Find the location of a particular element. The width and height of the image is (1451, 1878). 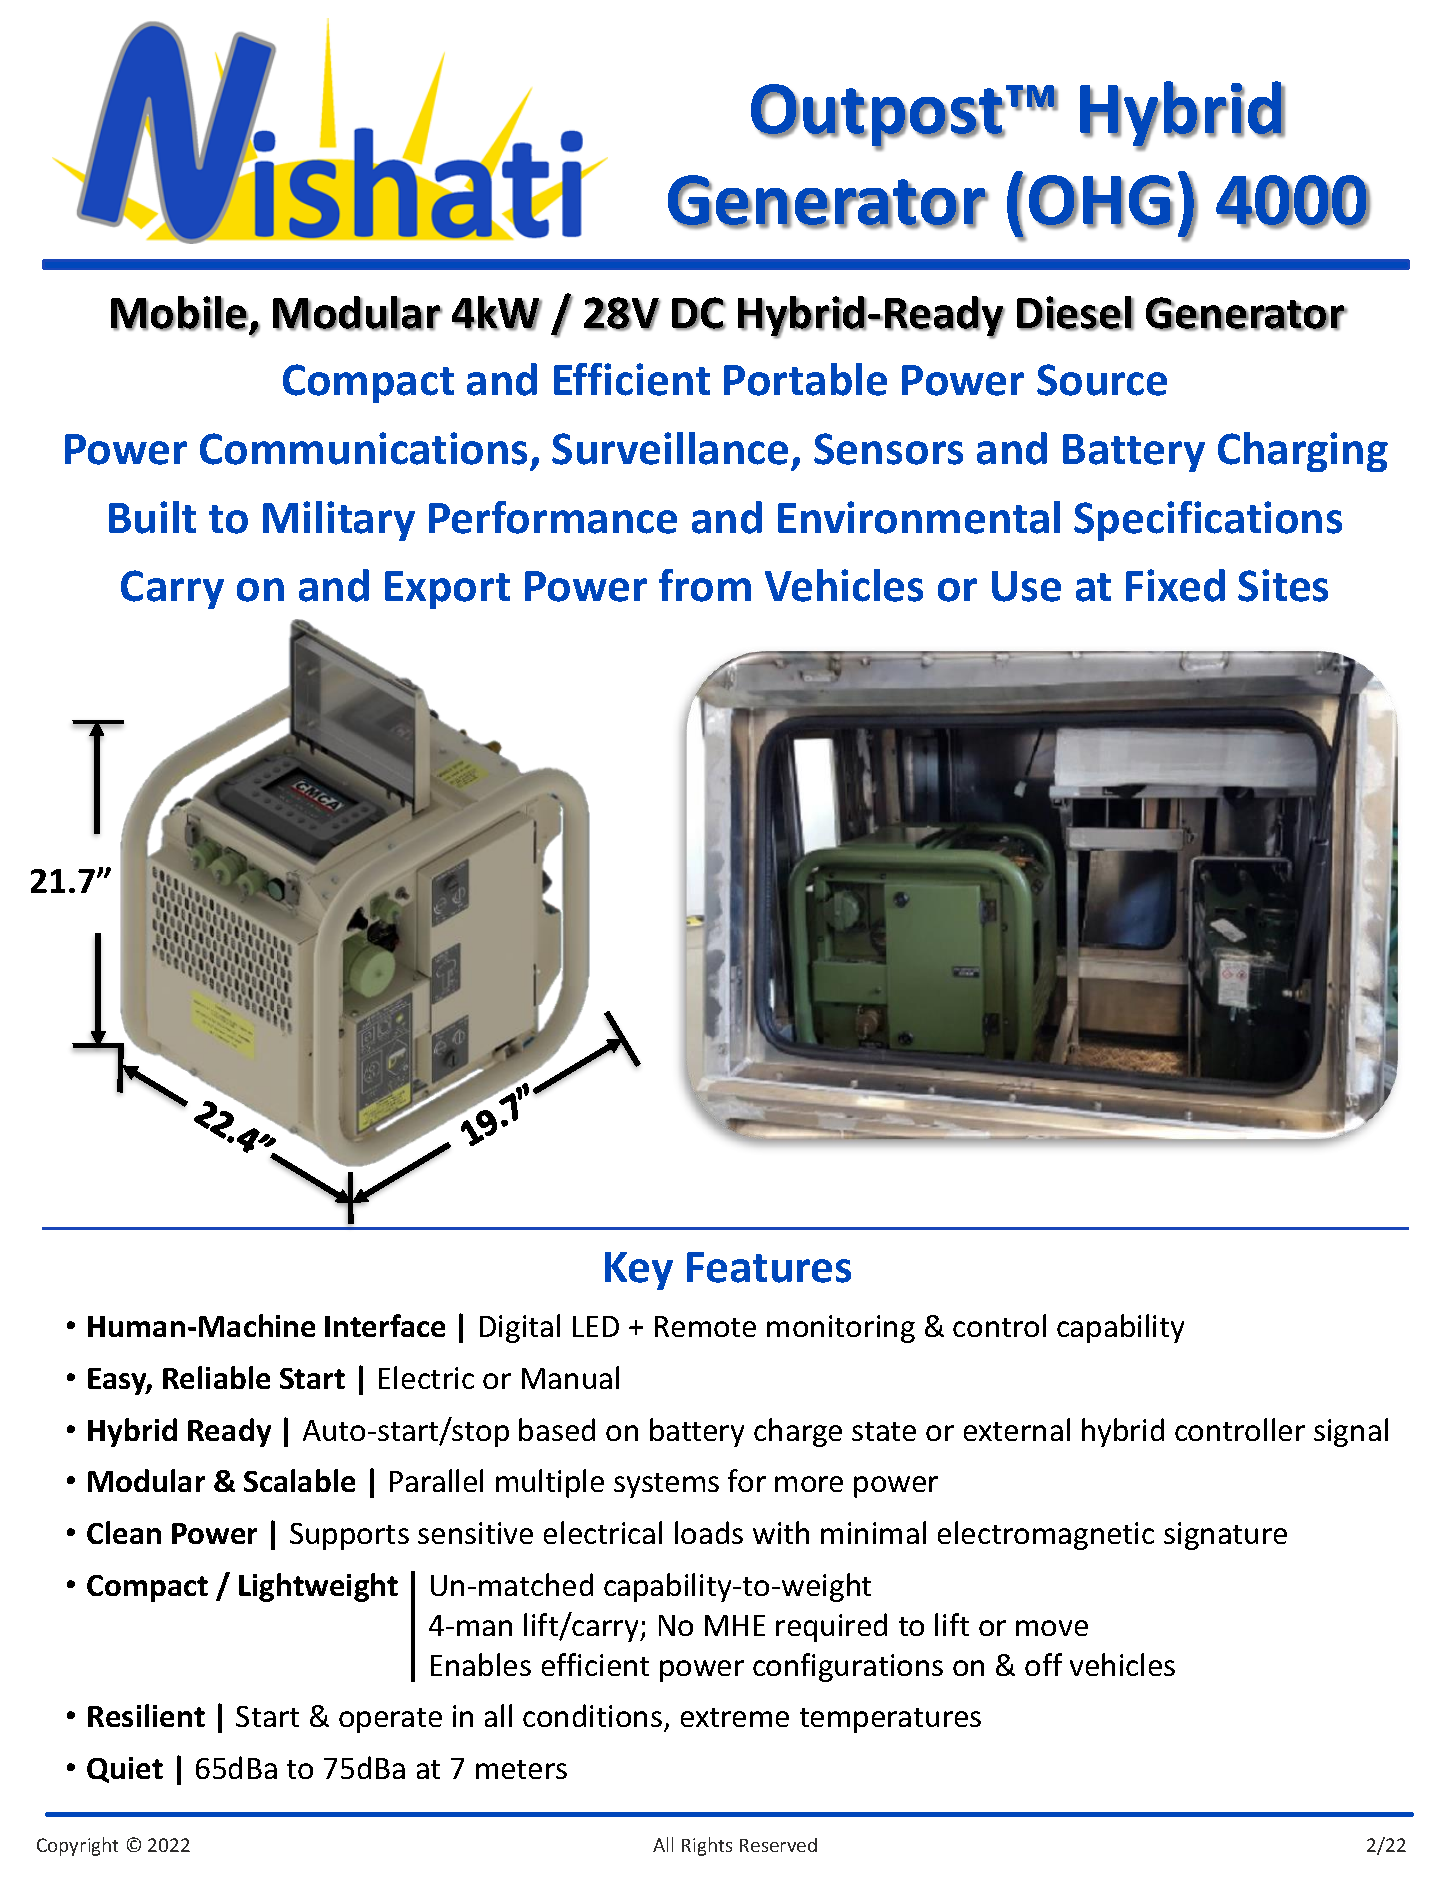

off is located at coordinates (1043, 1664).
